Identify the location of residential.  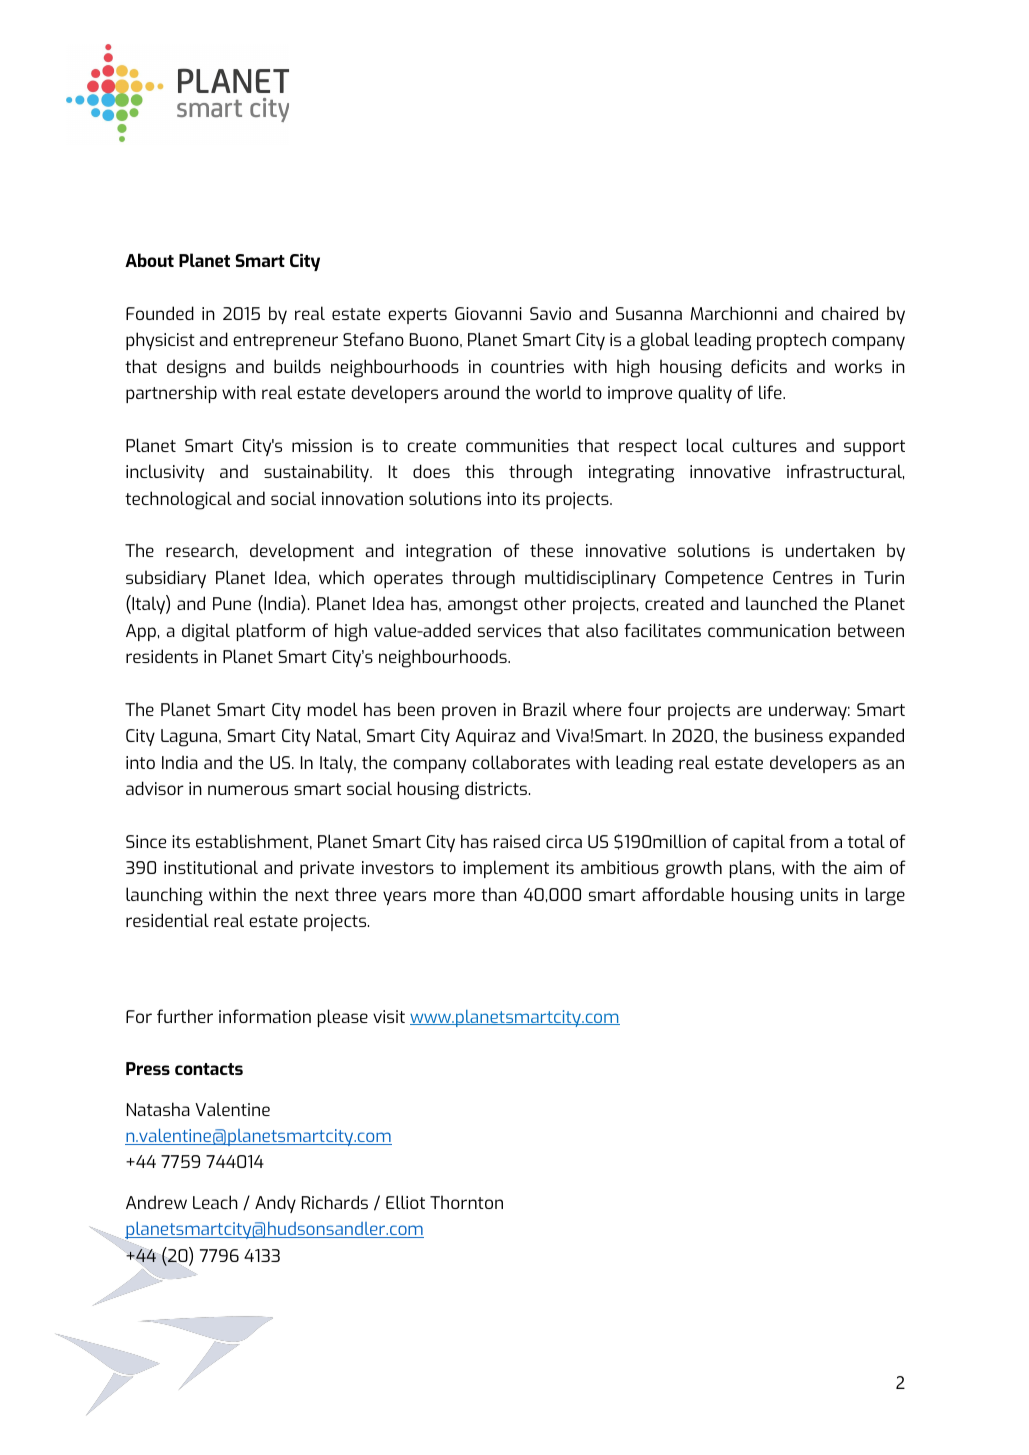
(167, 920).
